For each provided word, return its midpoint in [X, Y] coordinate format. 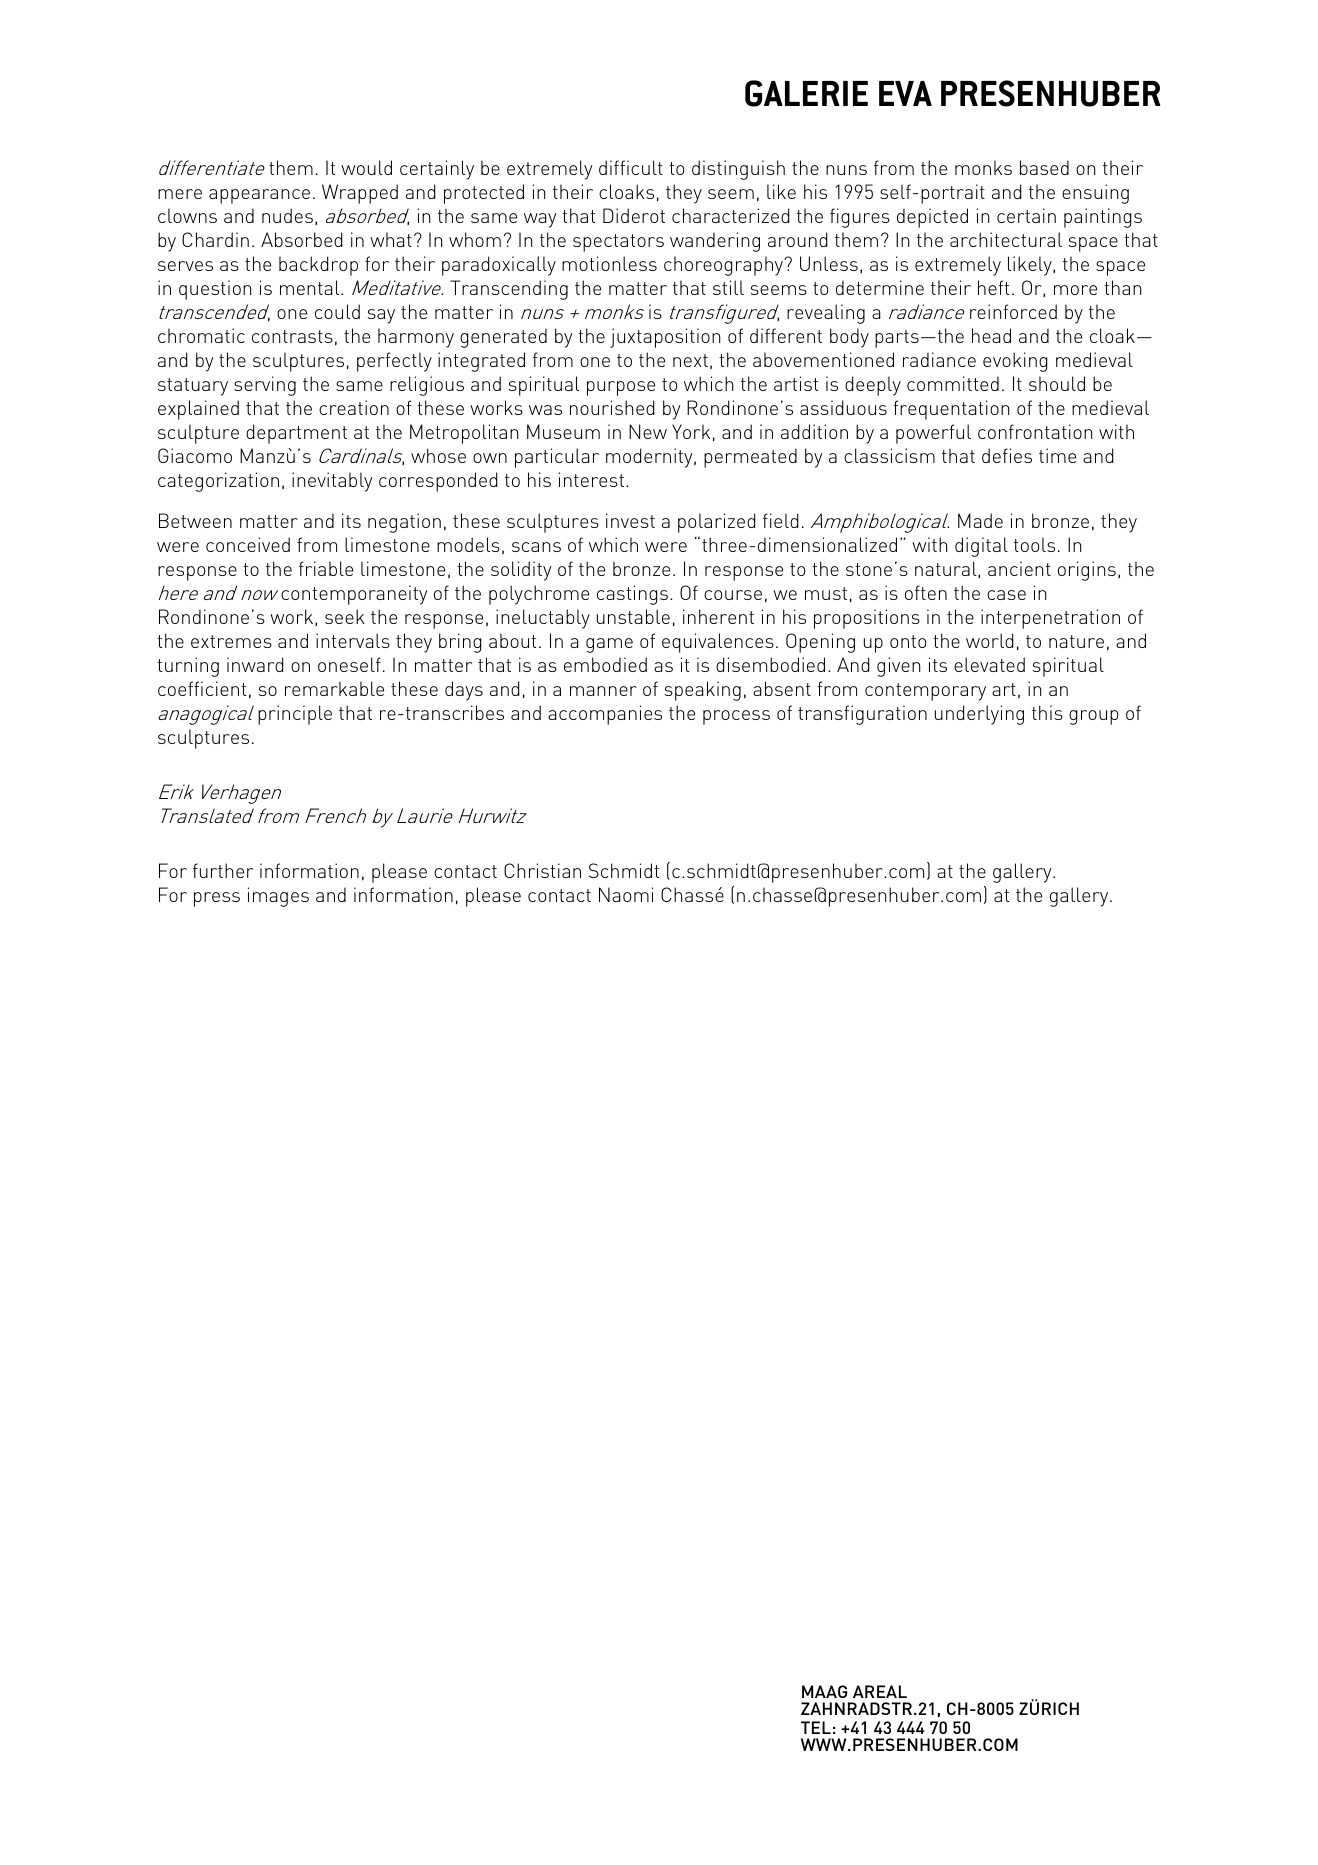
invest [630, 520]
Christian [542, 870]
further [223, 870]
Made [980, 520]
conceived [248, 544]
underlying [979, 715]
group [1094, 717]
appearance [259, 196]
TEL [816, 1727]
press [217, 899]
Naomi [626, 894]
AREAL [880, 1691]
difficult [631, 167]
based [1044, 167]
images [278, 897]
